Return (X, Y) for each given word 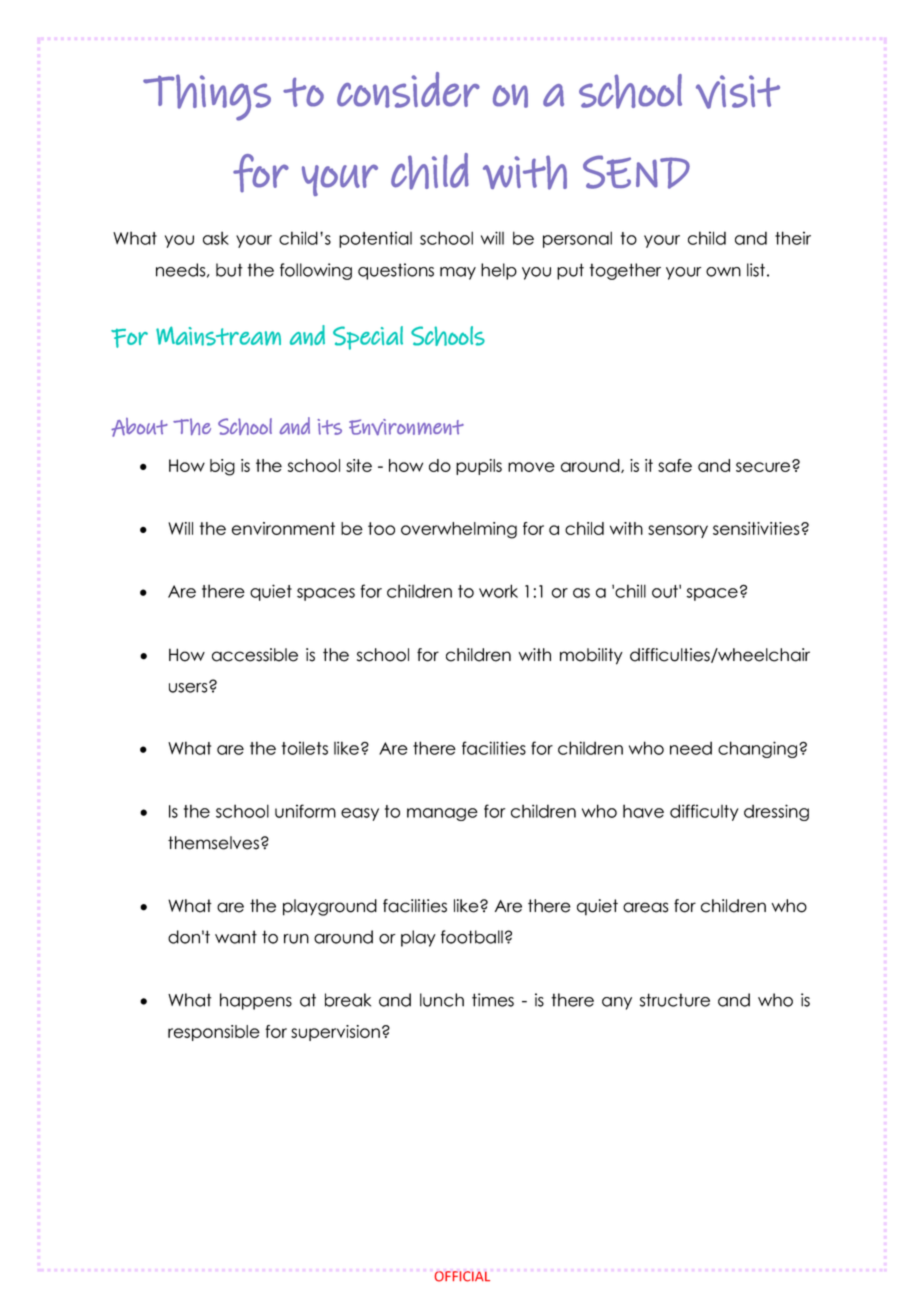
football (472, 937)
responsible (214, 1033)
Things (207, 97)
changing (759, 749)
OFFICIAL (462, 1276)
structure (675, 1000)
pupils (479, 467)
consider (408, 90)
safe (675, 465)
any (617, 1003)
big (222, 467)
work (498, 591)
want (236, 937)
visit (738, 92)
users (189, 687)
